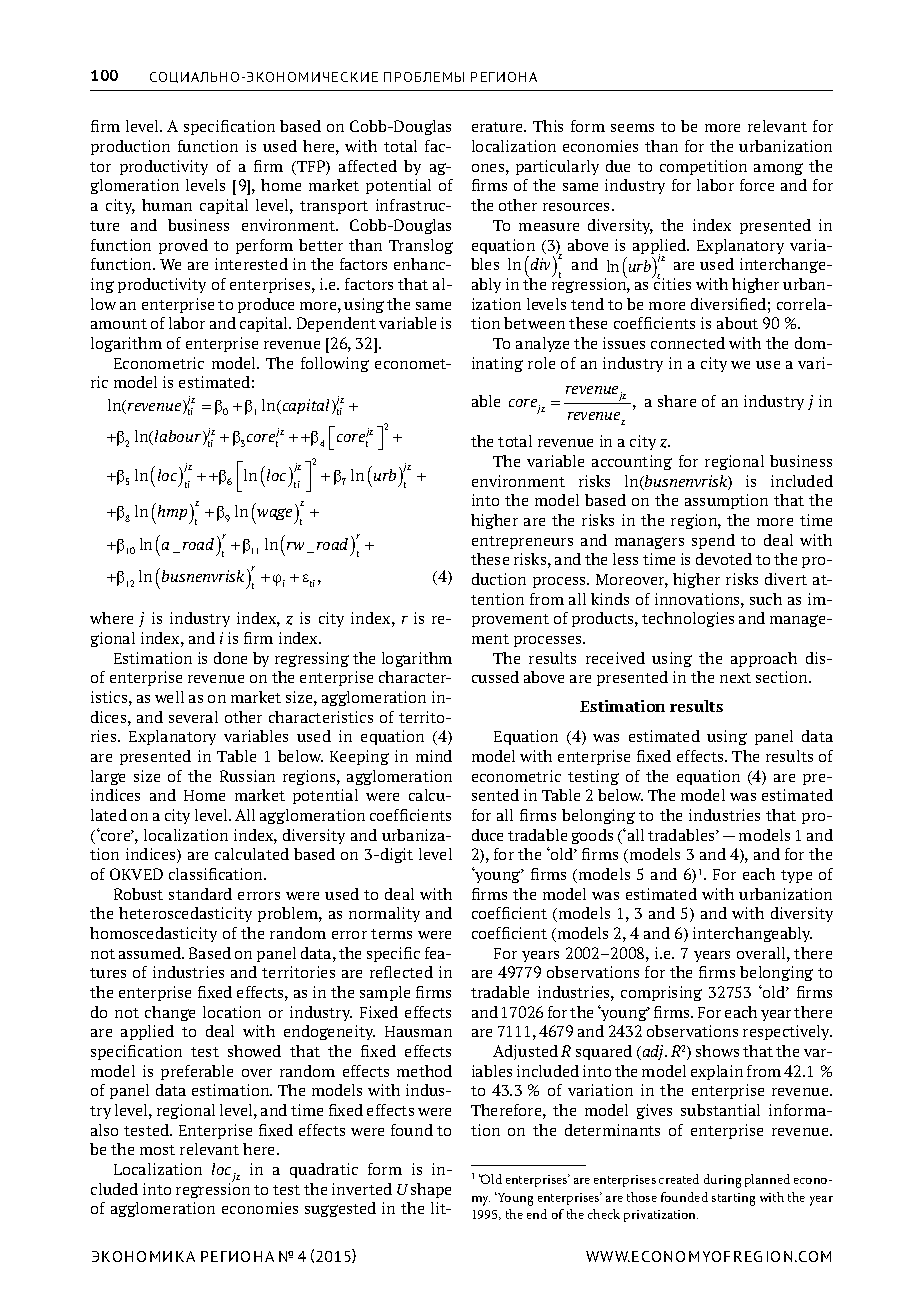 The image size is (924, 1310). What do you see at coordinates (368, 166) in the image?
I see `affected` at bounding box center [368, 166].
